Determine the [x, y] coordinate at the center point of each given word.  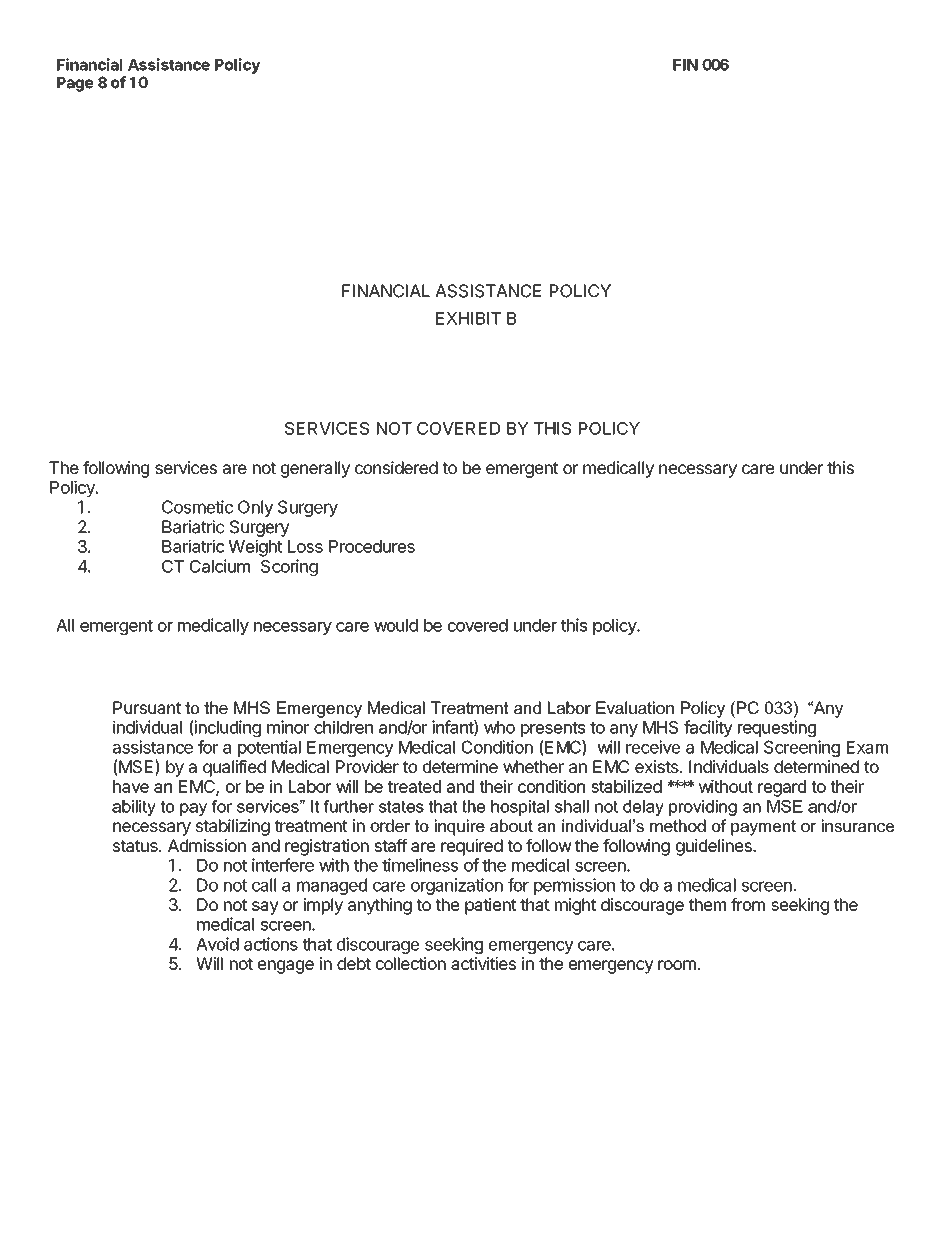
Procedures [372, 546]
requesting [777, 728]
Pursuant [147, 707]
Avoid [217, 944]
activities [483, 963]
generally [315, 469]
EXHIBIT [468, 318]
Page [75, 84]
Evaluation [635, 707]
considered [396, 467]
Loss [305, 546]
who [499, 727]
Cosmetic [197, 507]
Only [255, 508]
